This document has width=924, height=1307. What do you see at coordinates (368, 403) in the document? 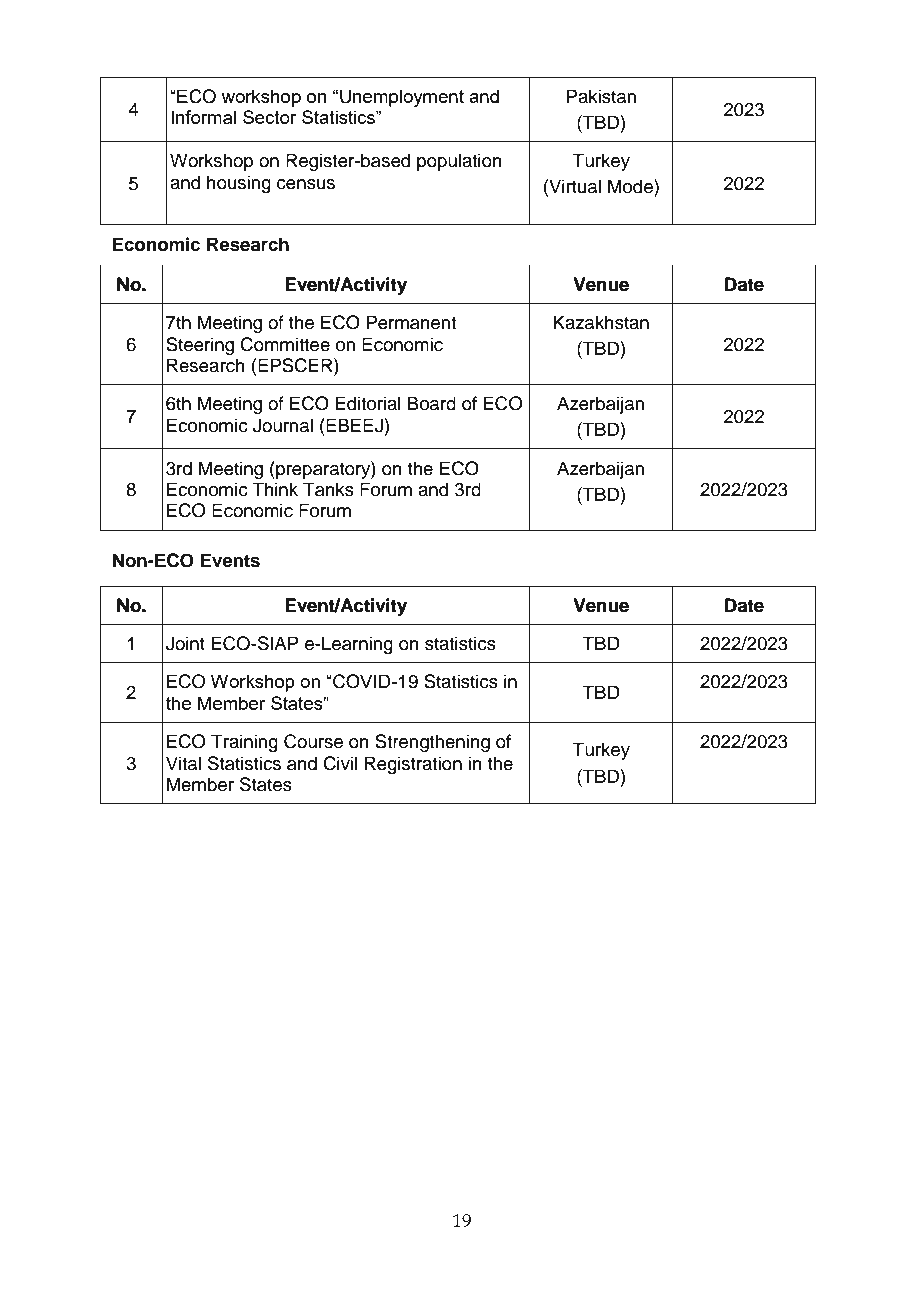
I see `Editorial` at bounding box center [368, 403].
